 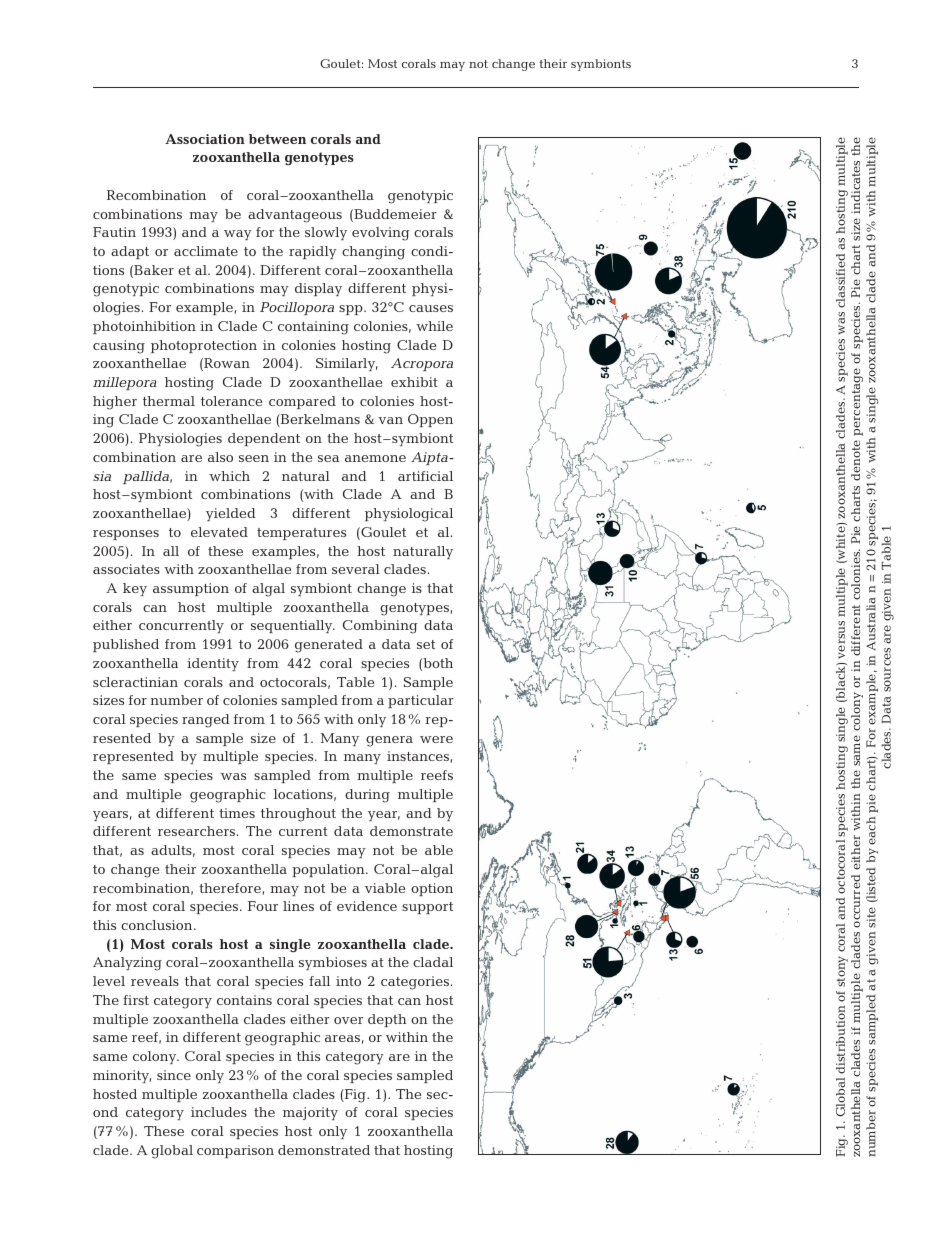 I want to click on researchers, so click(x=196, y=831).
